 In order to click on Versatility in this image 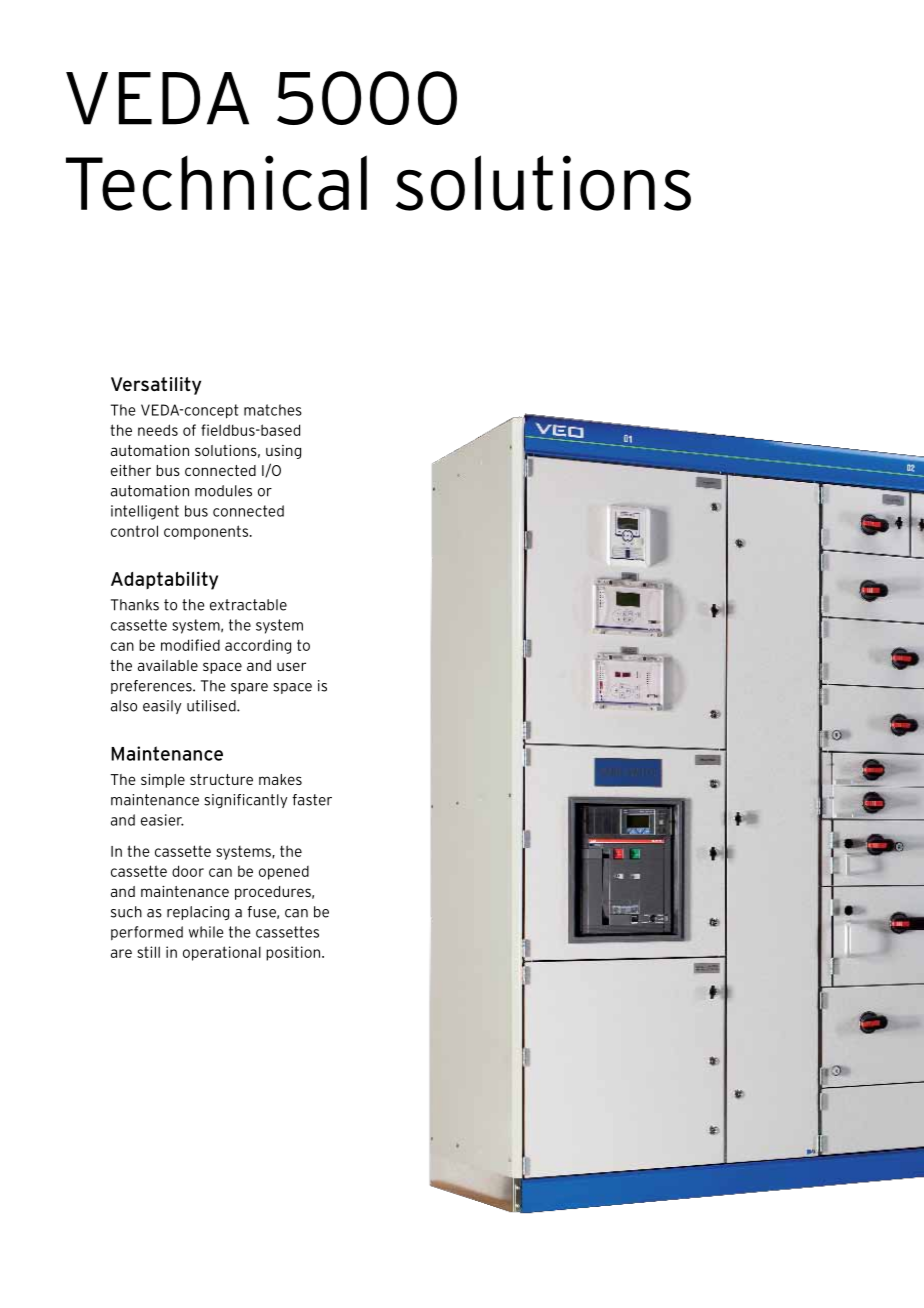, I will do `click(156, 386)`.
